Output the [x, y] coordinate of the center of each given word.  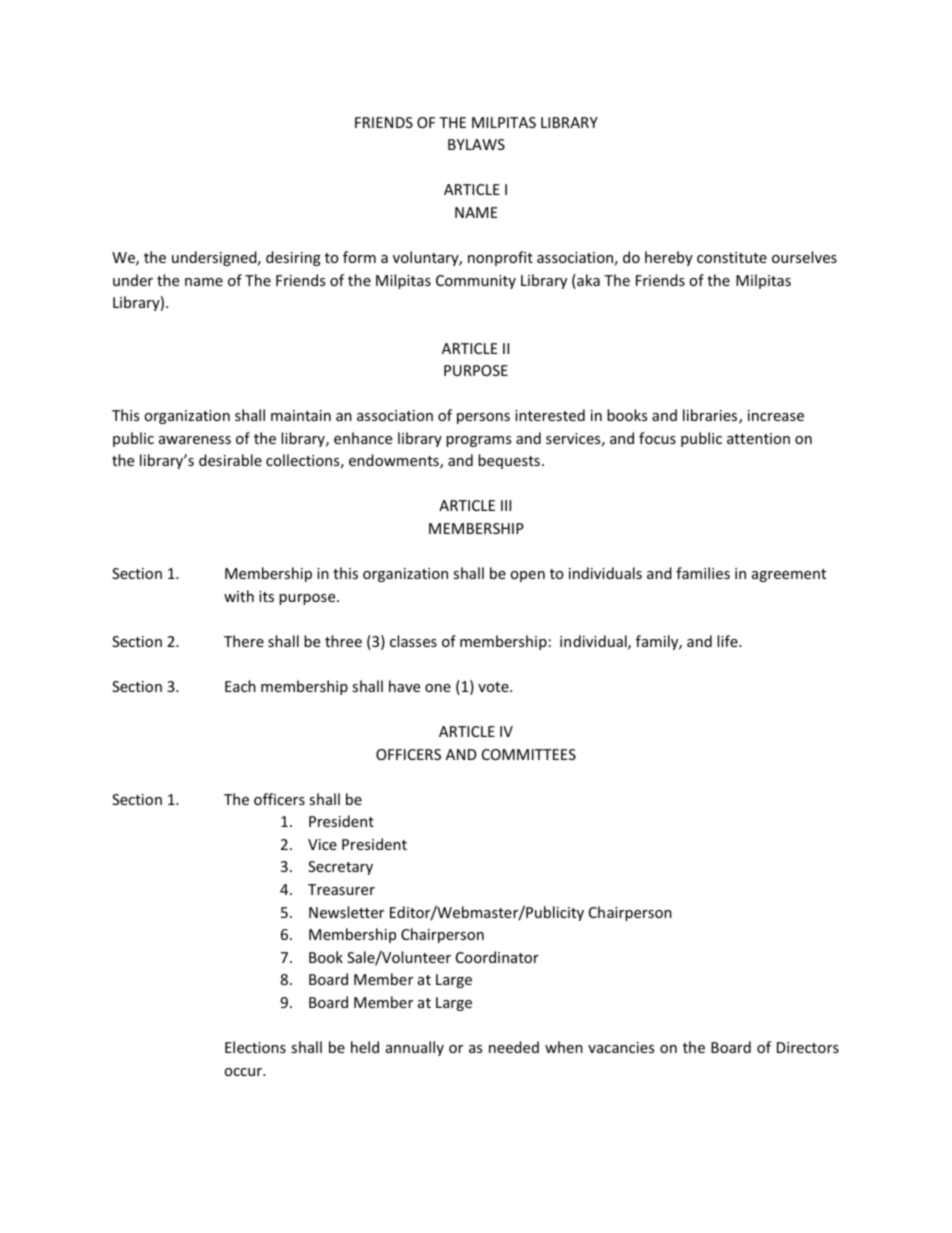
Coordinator [497, 957]
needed [514, 1047]
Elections [255, 1047]
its [266, 596]
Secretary [340, 868]
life [728, 641]
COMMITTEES [529, 754]
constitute [732, 257]
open [527, 576]
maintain [301, 415]
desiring [293, 258]
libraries [711, 416]
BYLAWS [476, 144]
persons [483, 418]
